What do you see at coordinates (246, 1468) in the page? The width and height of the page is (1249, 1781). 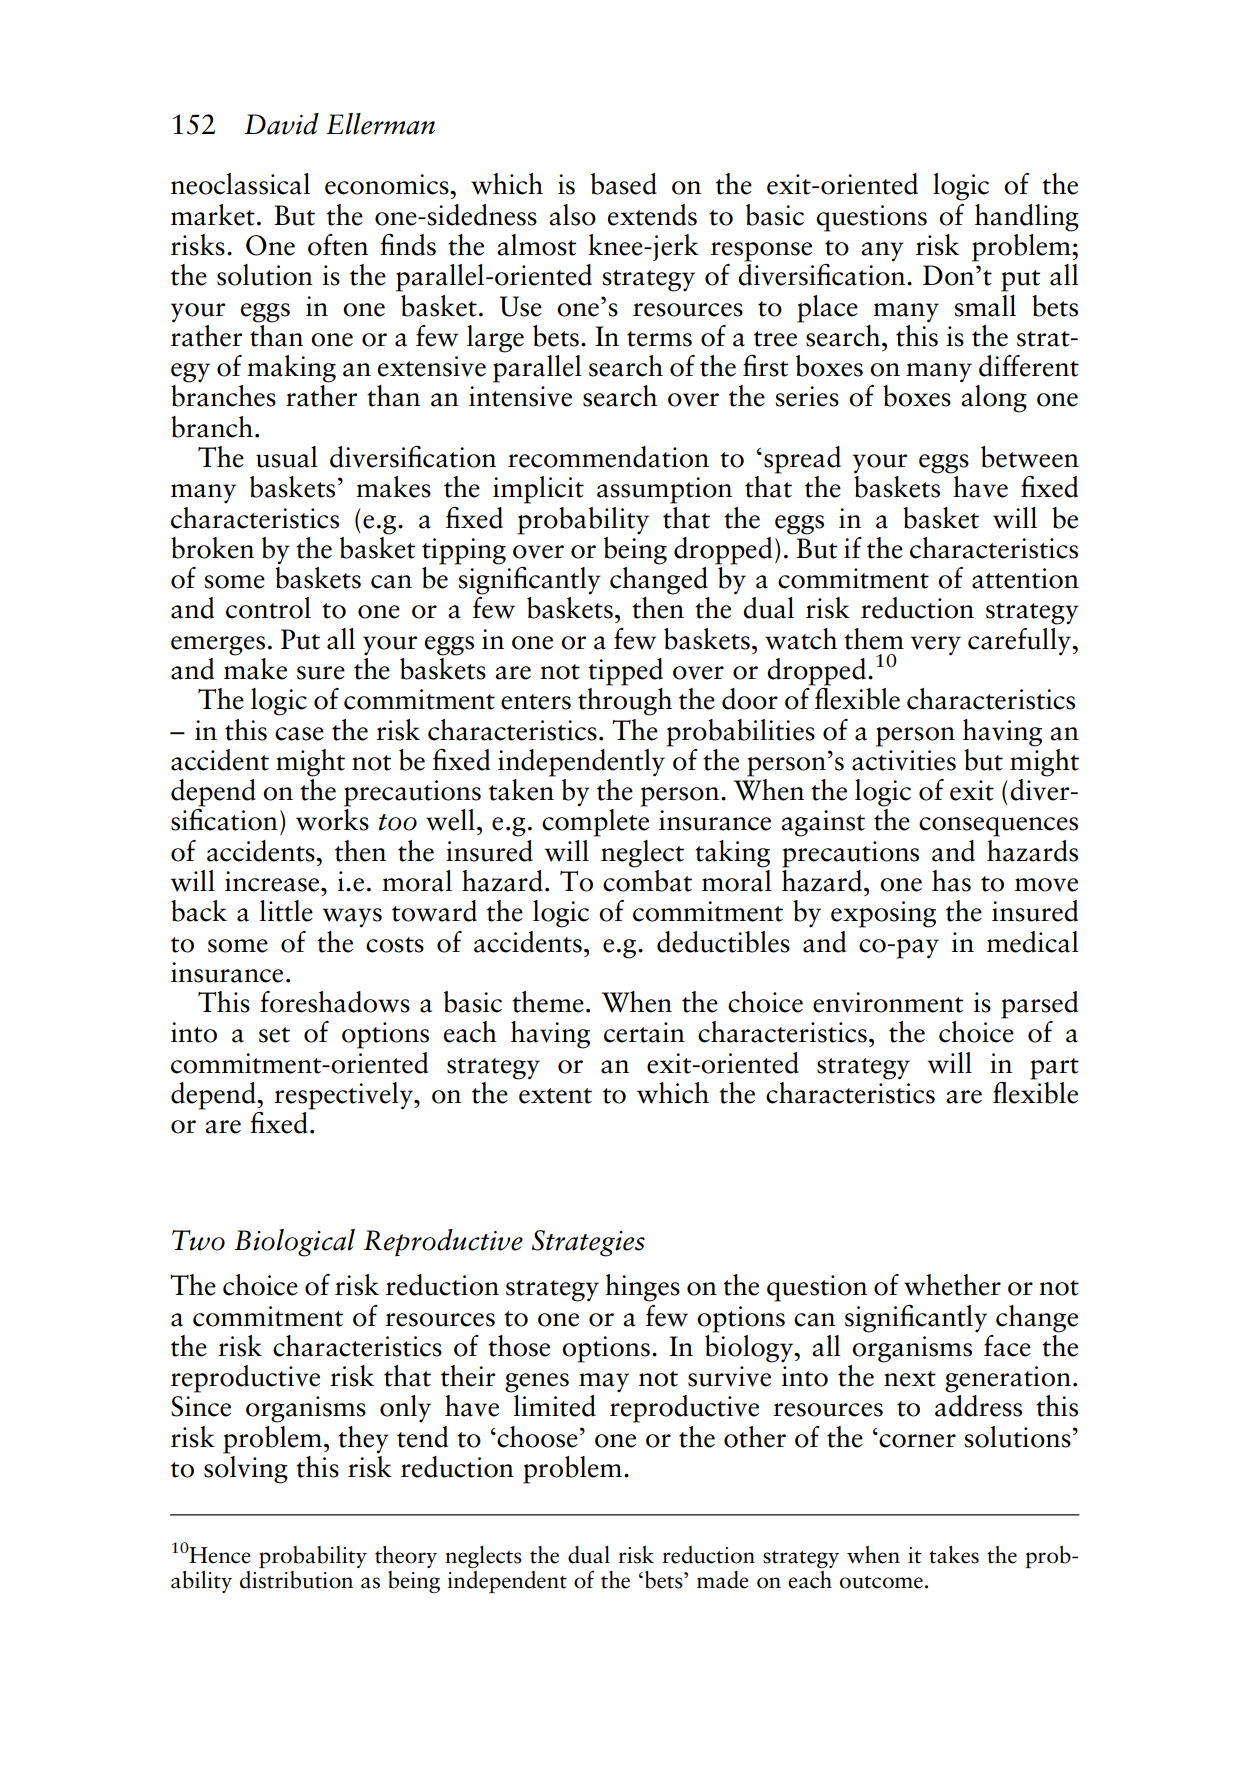 I see `solving` at bounding box center [246, 1468].
